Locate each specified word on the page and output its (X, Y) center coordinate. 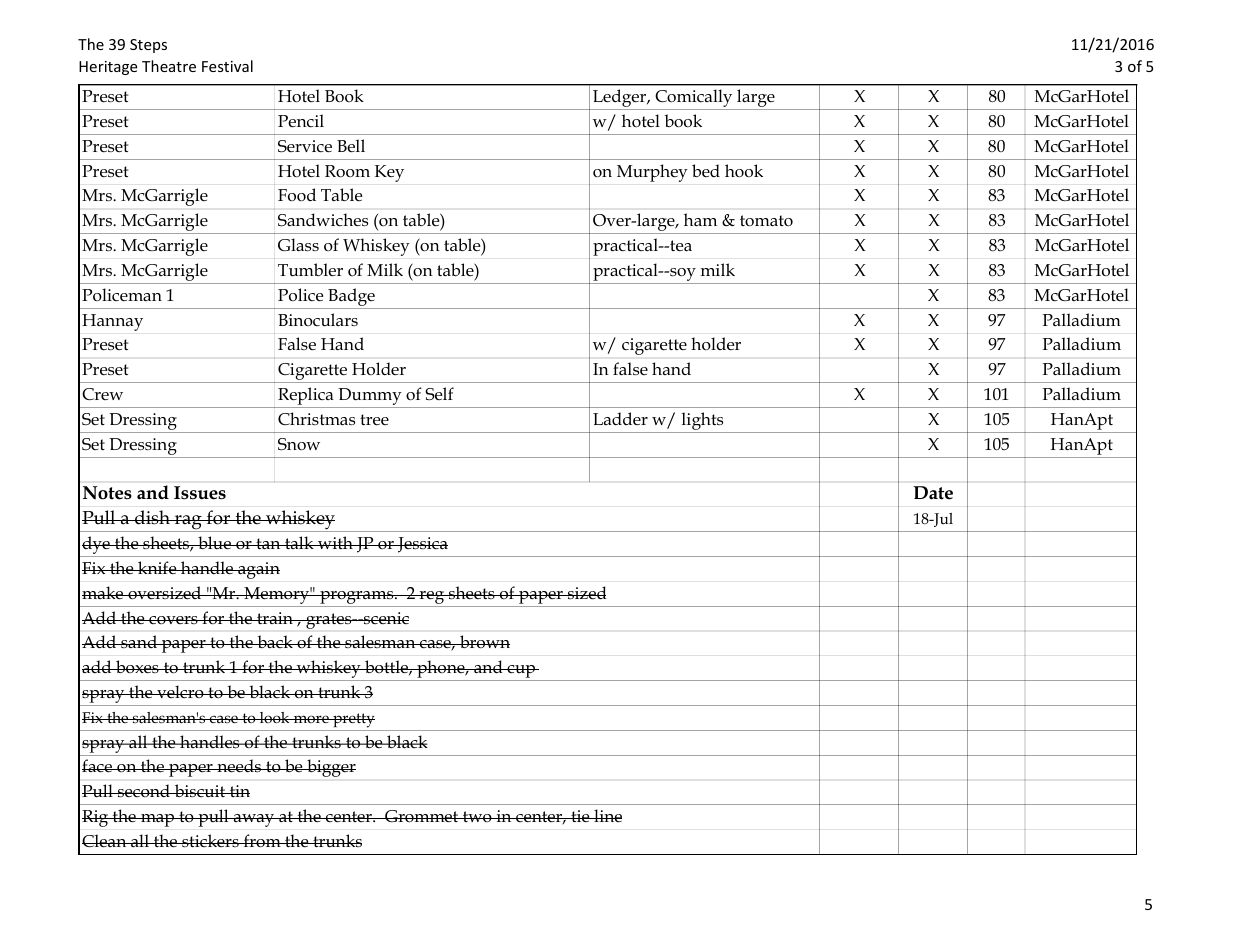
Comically (694, 99)
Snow (299, 444)
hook (744, 171)
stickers (210, 840)
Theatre (169, 66)
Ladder (620, 418)
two (477, 816)
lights (702, 422)
